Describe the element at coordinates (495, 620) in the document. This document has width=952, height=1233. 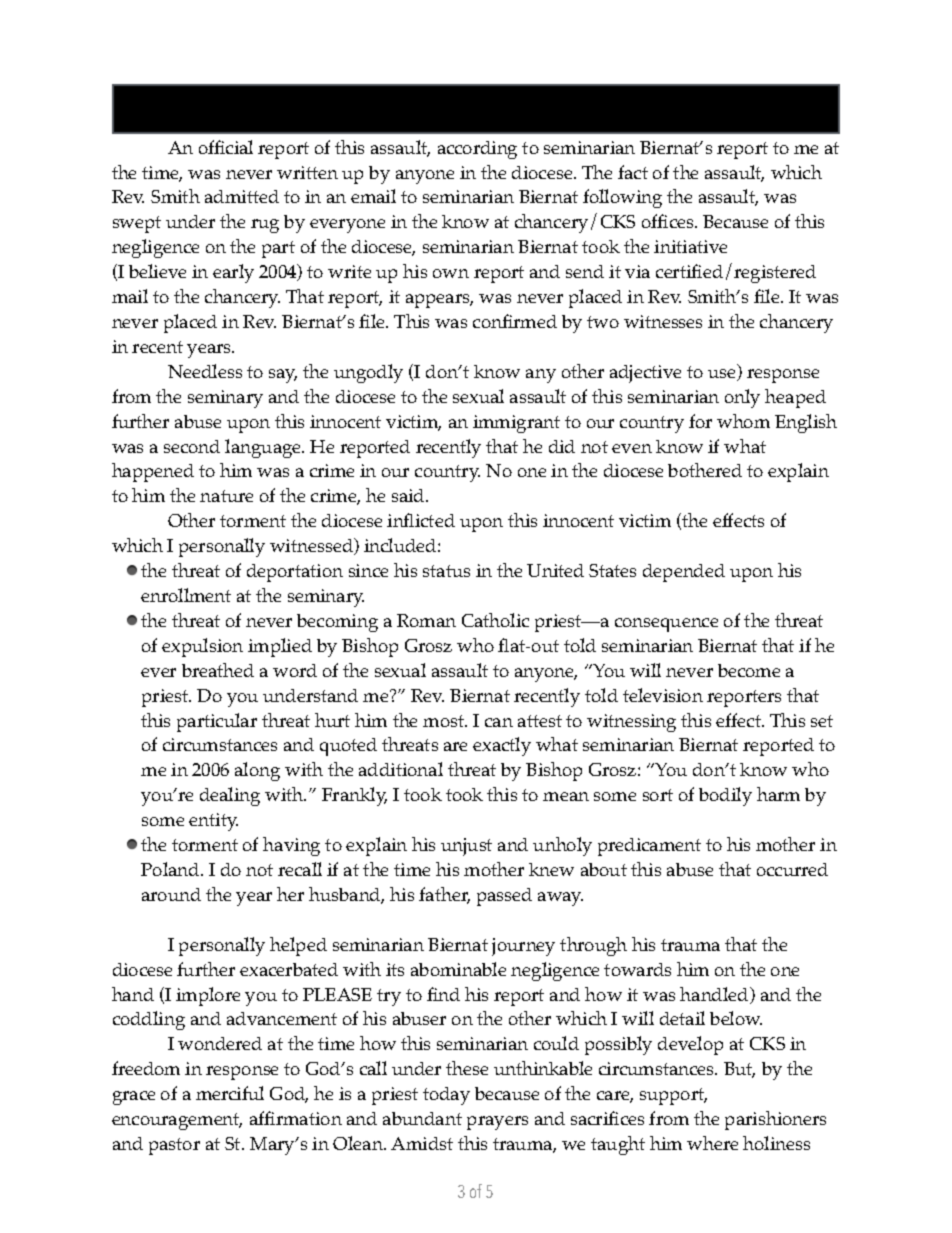
I see `Catholic` at that location.
